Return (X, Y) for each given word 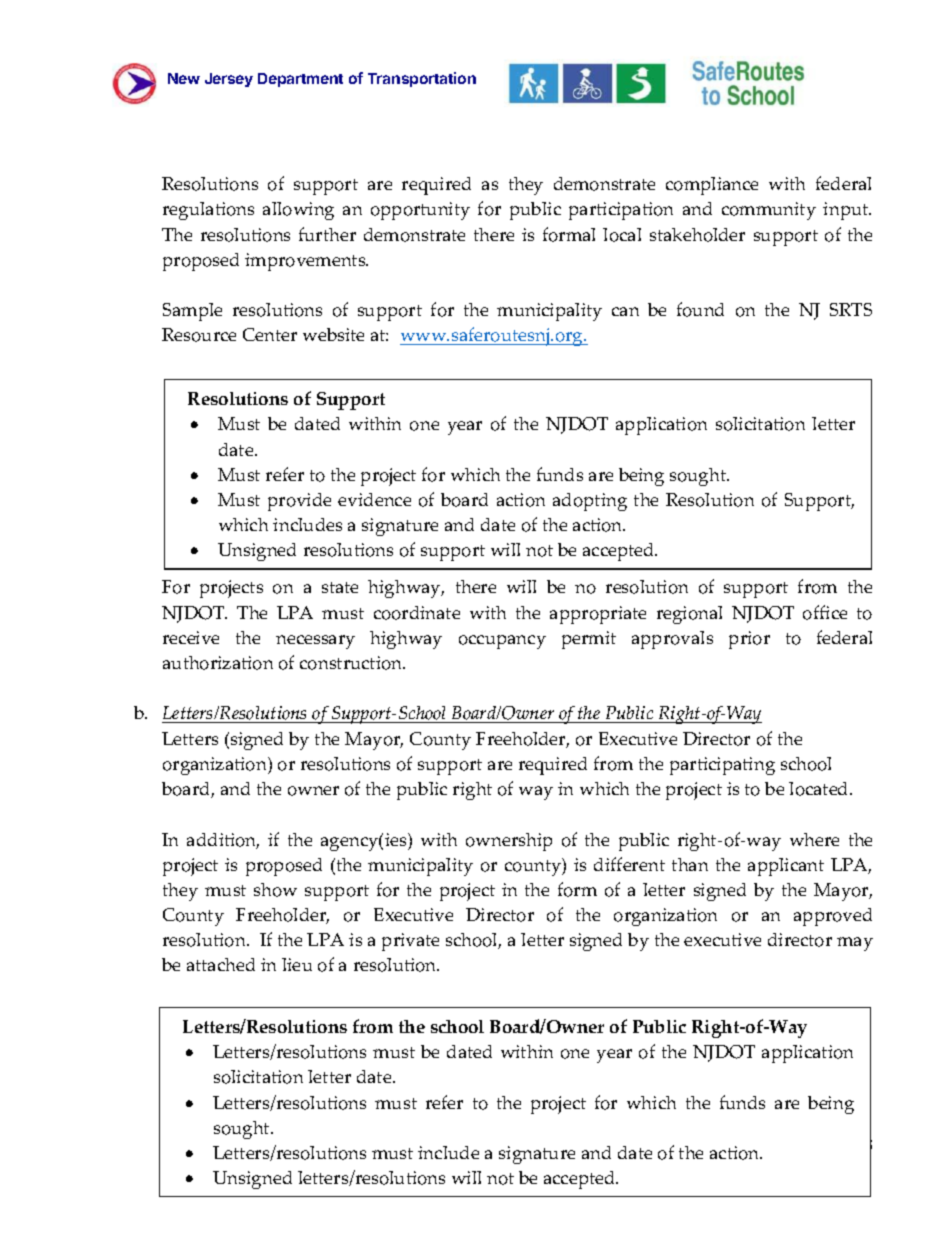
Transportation (422, 79)
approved (833, 917)
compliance (712, 186)
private (410, 942)
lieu (297, 964)
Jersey (229, 80)
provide (299, 502)
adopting (590, 502)
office (825, 612)
